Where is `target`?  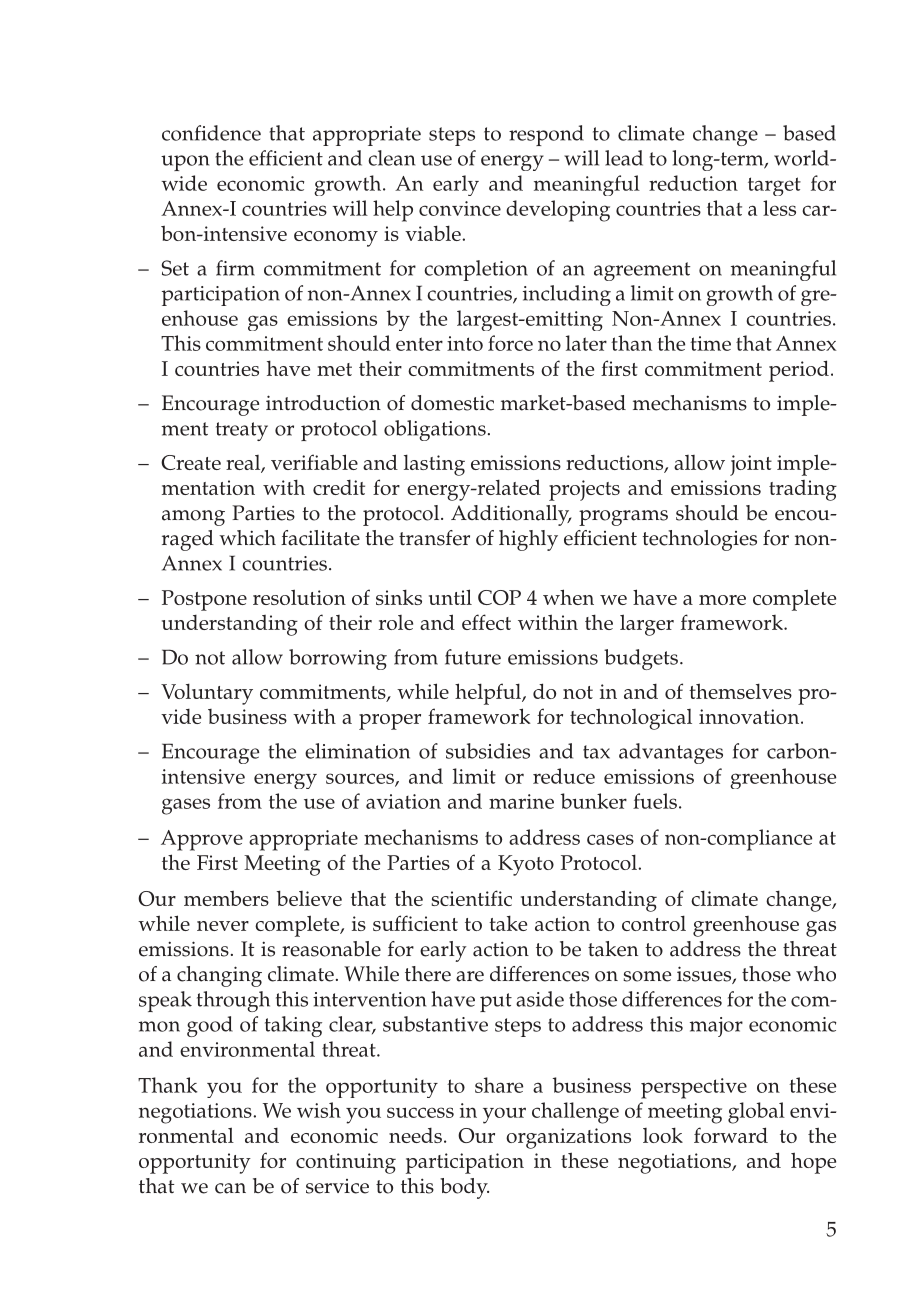 target is located at coordinates (774, 186).
